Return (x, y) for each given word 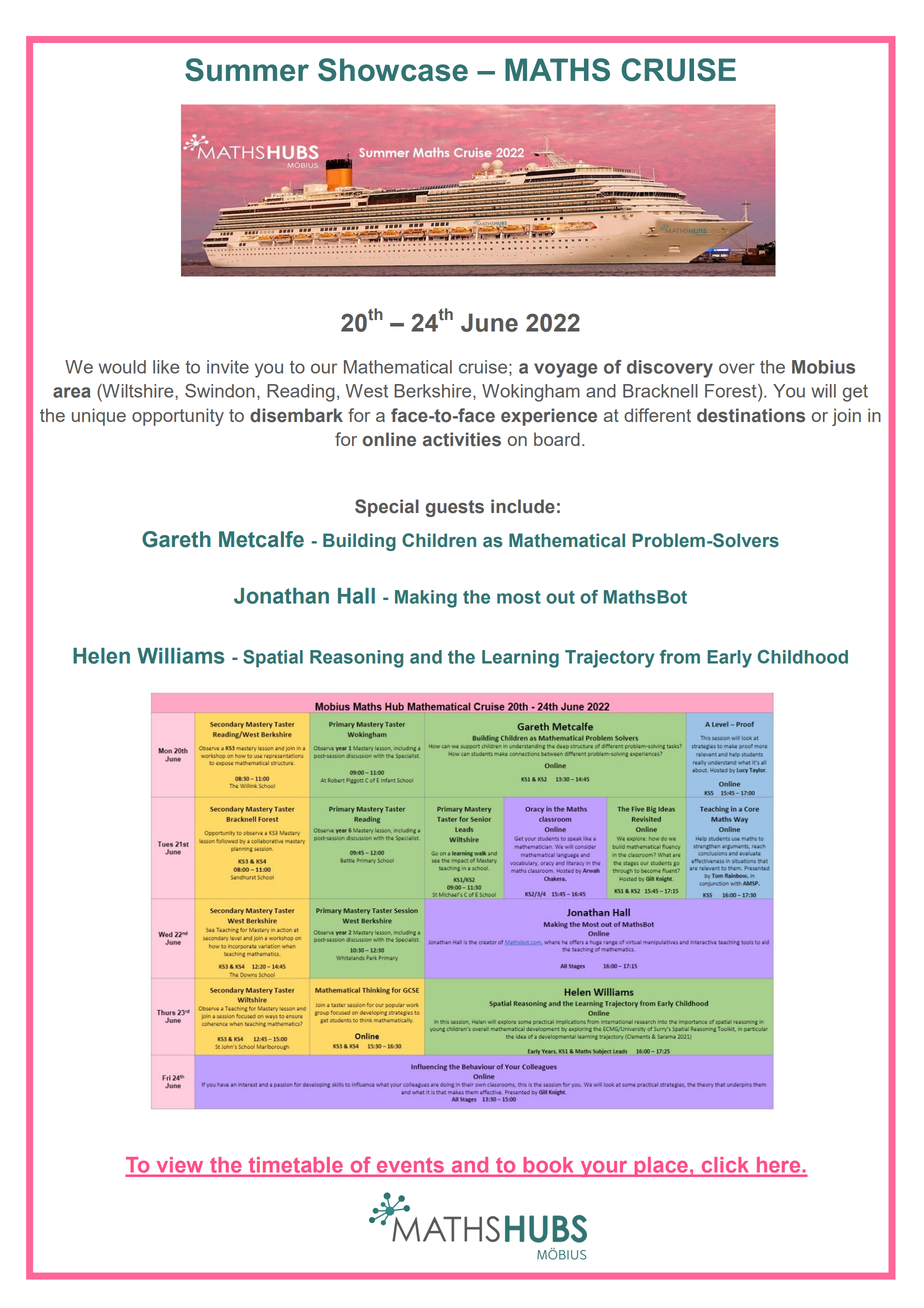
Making (426, 599)
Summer (247, 70)
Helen (101, 656)
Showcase (393, 70)
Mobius (823, 367)
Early (729, 659)
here (778, 1164)
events (410, 1165)
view (179, 1164)
